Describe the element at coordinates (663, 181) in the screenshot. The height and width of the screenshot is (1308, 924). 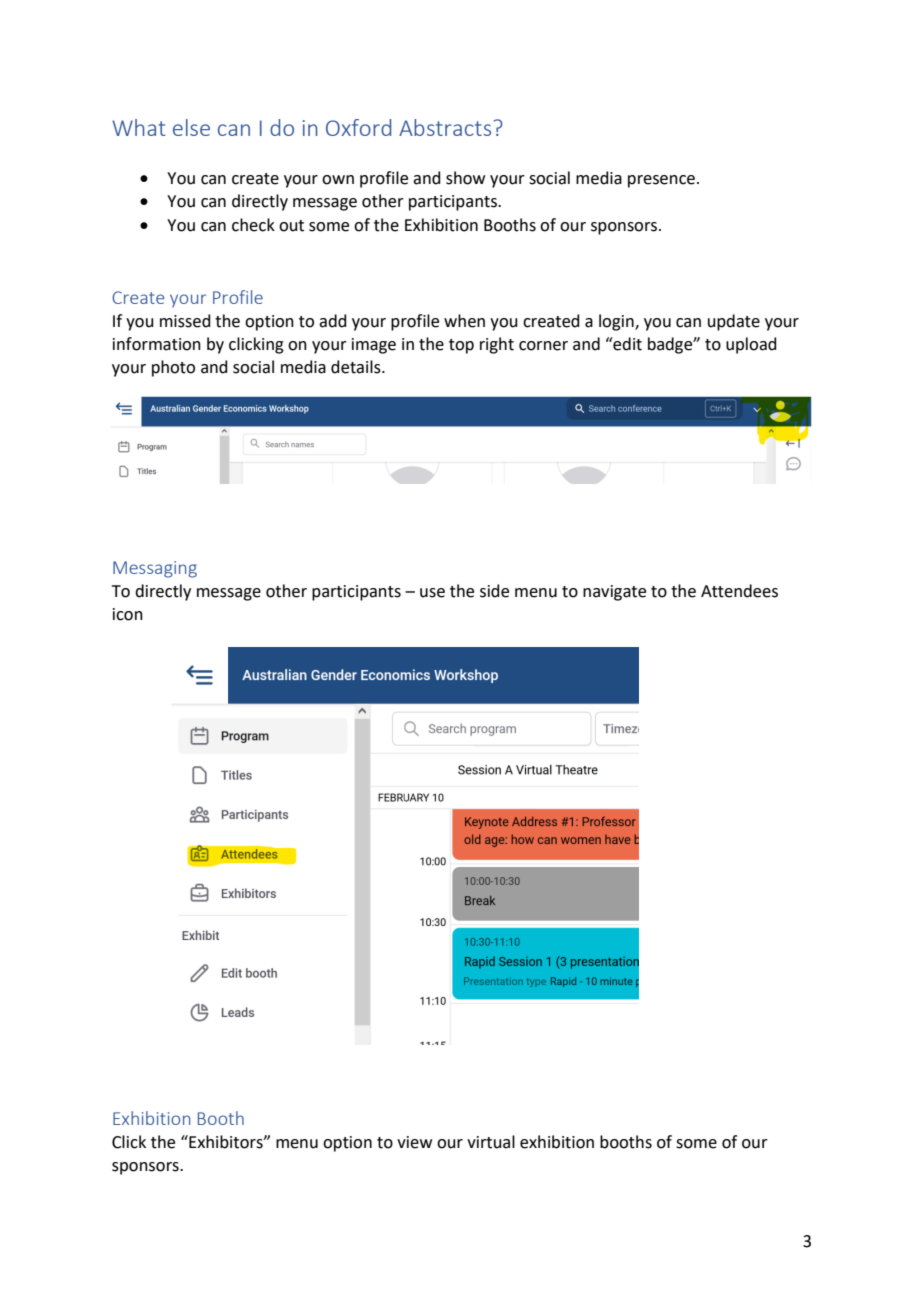
I see `presence` at that location.
